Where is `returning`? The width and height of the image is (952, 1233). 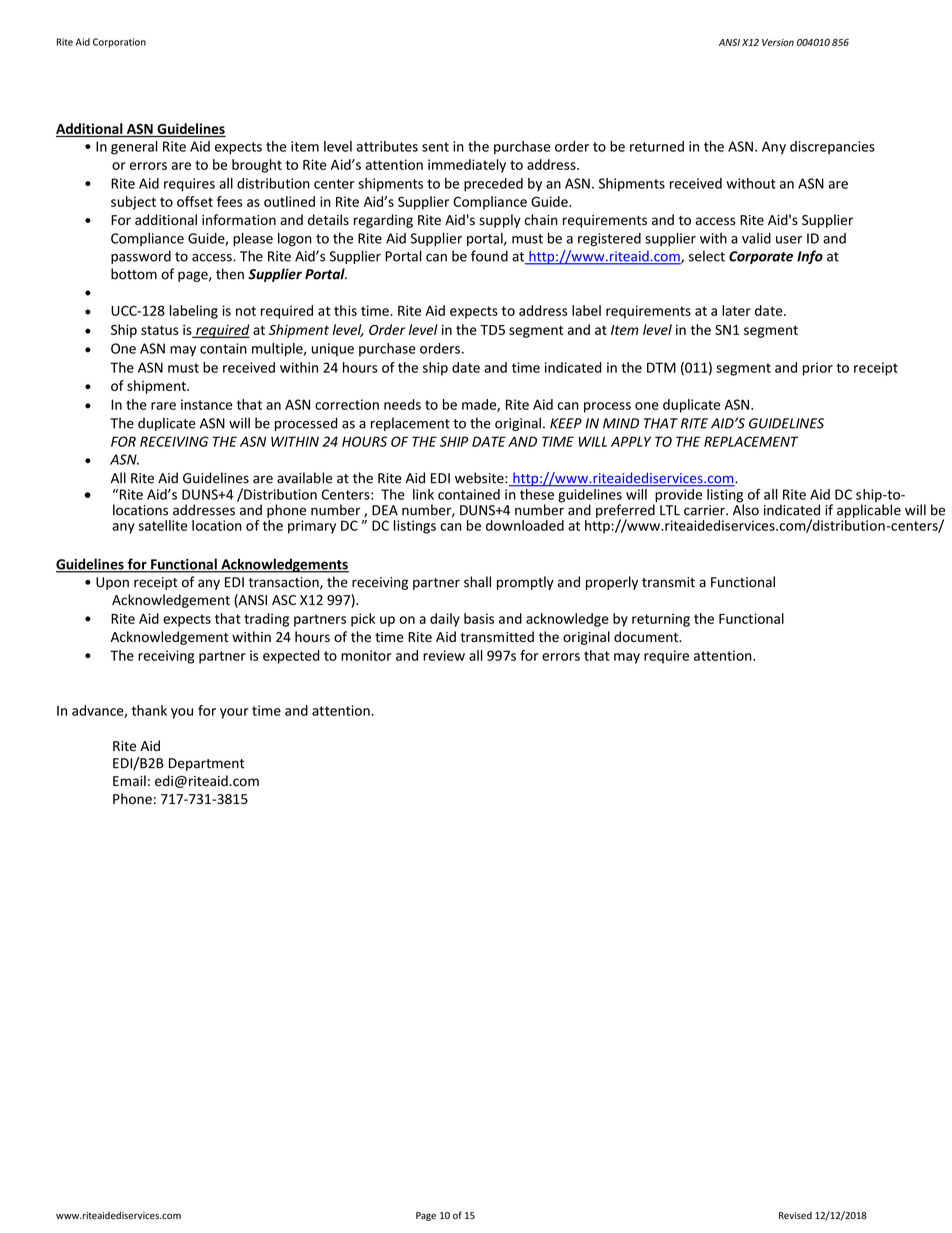
returning is located at coordinates (661, 620).
